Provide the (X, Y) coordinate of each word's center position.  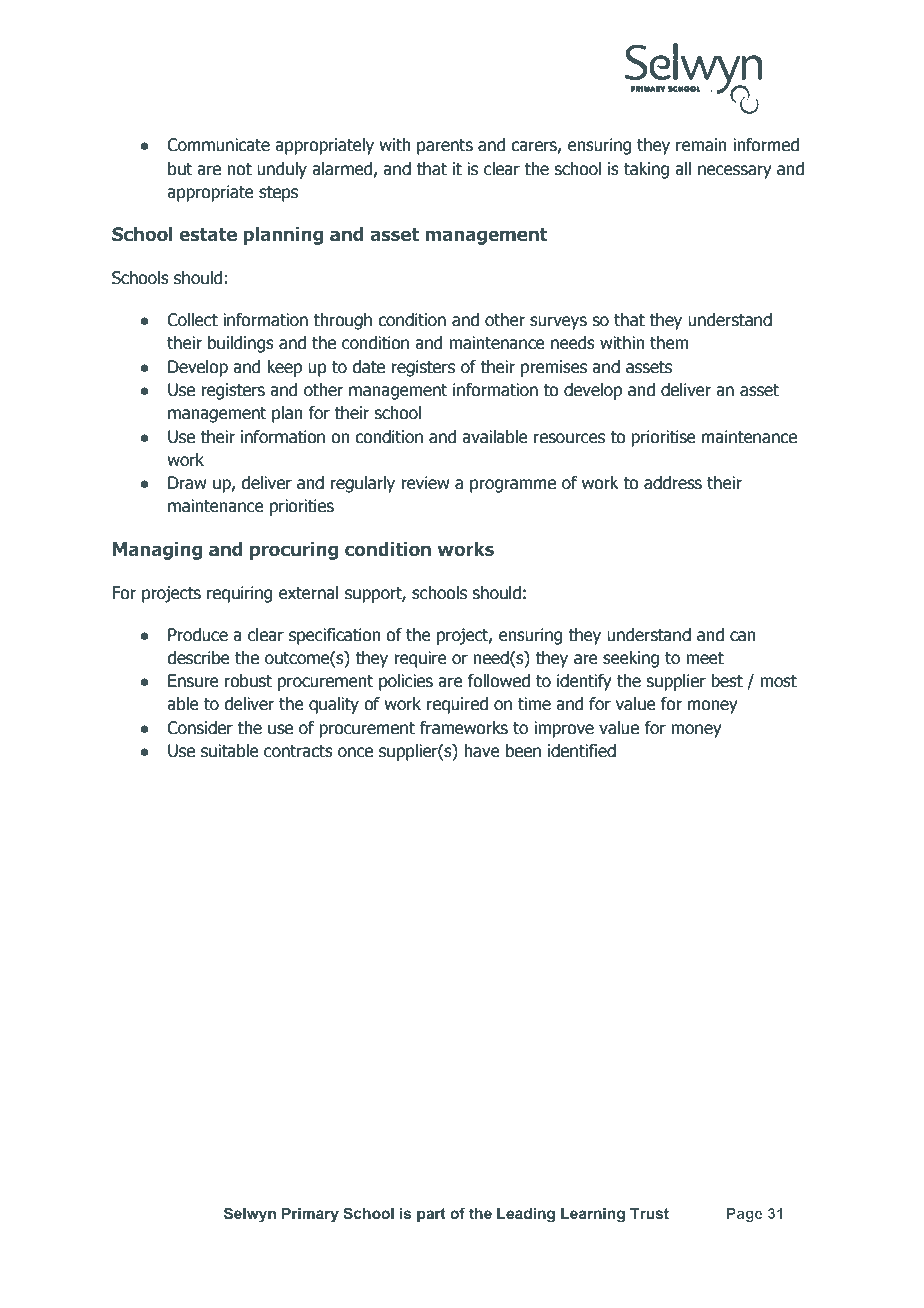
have (482, 751)
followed (498, 681)
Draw (187, 483)
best (727, 681)
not (239, 169)
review (425, 483)
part (431, 1215)
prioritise (663, 438)
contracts (298, 751)
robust (248, 681)
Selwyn (250, 1215)
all (683, 169)
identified (582, 751)
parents (445, 147)
